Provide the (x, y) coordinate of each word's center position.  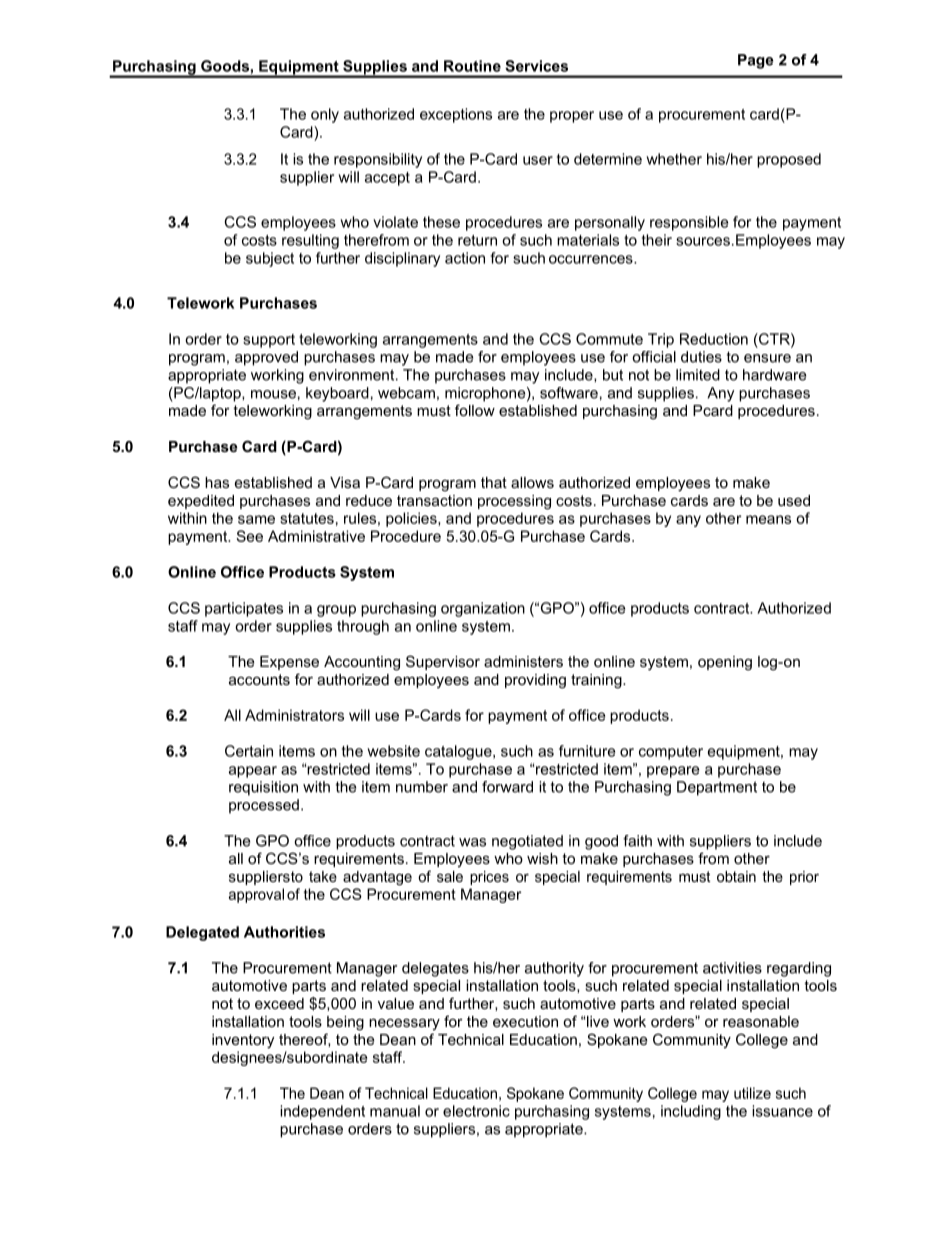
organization (483, 609)
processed (264, 806)
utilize (752, 1093)
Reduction (714, 339)
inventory (243, 1041)
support (269, 341)
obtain (736, 876)
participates (244, 609)
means (768, 519)
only (325, 115)
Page (756, 61)
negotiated (527, 842)
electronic (476, 1111)
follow (475, 410)
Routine (472, 66)
